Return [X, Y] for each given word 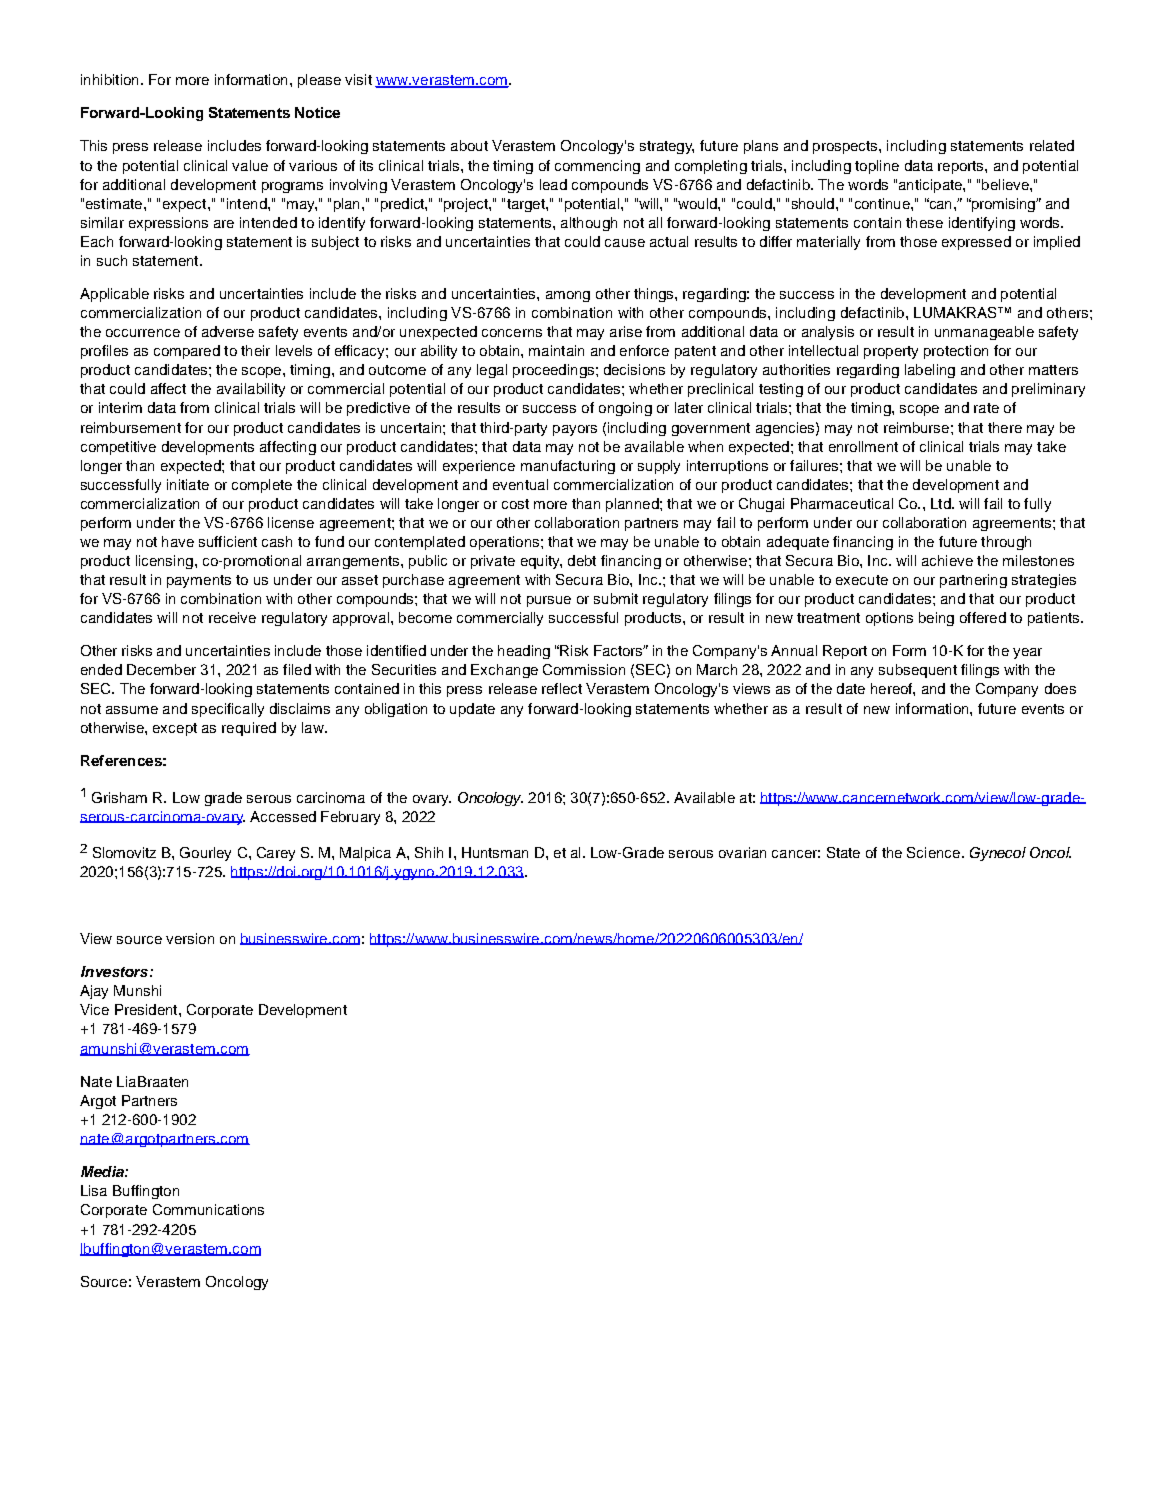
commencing [597, 167]
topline [877, 167]
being [936, 619]
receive [232, 617]
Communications [208, 1209]
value [250, 165]
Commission [584, 669]
